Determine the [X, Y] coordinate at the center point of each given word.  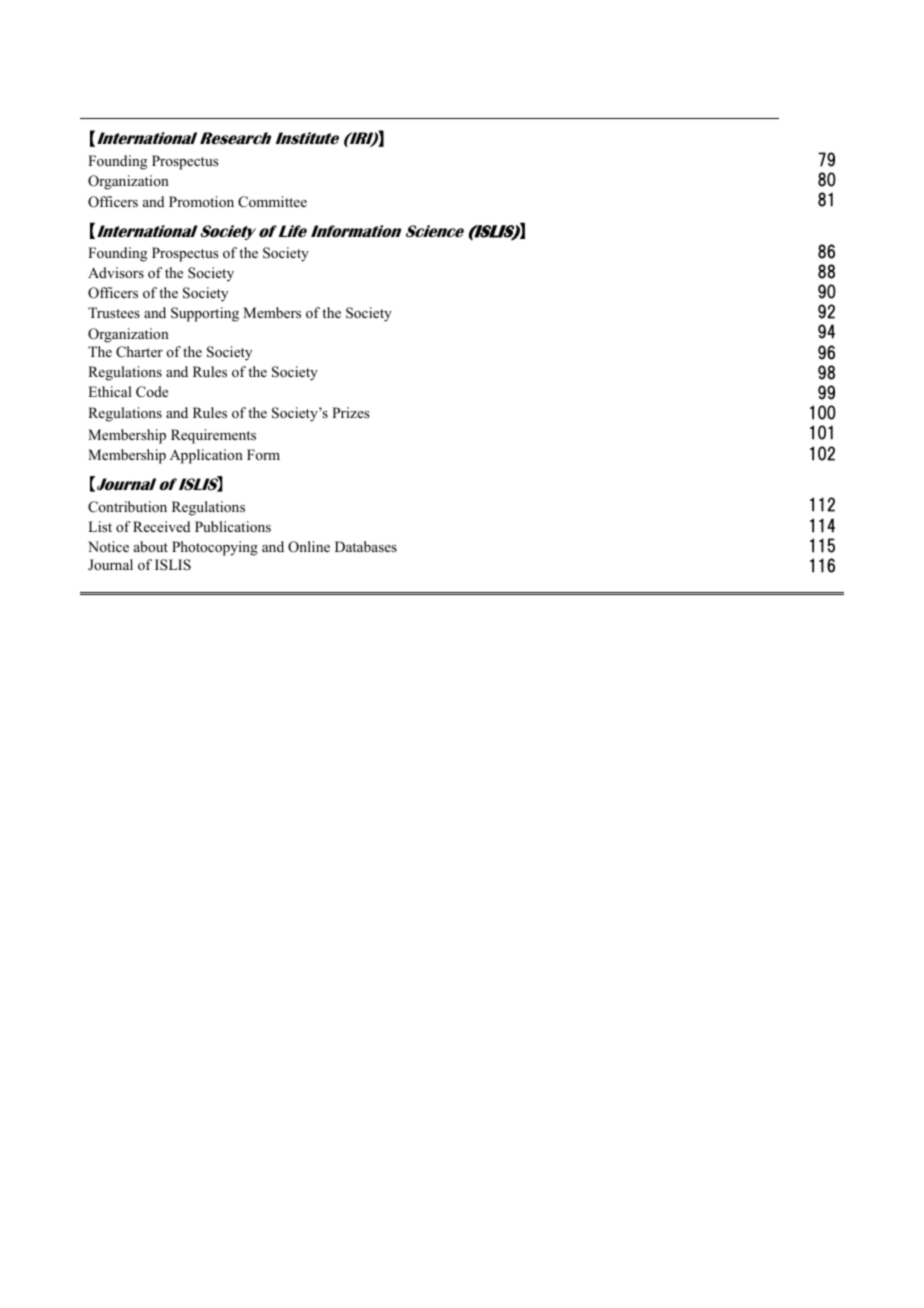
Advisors [116, 272]
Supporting [205, 314]
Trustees [114, 312]
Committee [272, 202]
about [151, 546]
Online [309, 547]
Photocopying [215, 548]
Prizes [350, 412]
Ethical [110, 391]
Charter [139, 352]
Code [152, 392]
